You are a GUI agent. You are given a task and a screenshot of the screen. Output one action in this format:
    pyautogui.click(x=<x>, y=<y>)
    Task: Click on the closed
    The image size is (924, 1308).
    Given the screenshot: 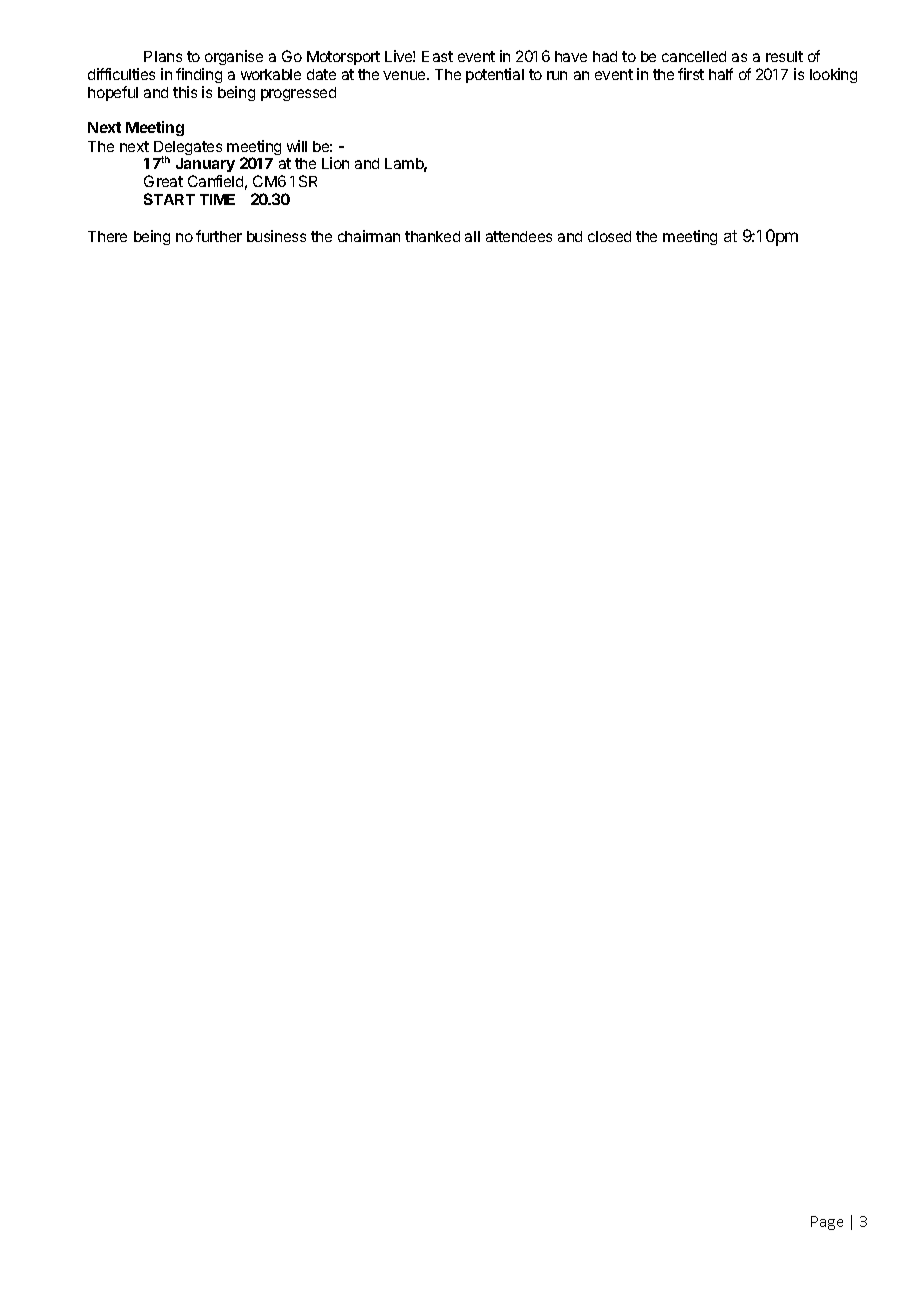 What is the action you would take?
    pyautogui.click(x=609, y=236)
